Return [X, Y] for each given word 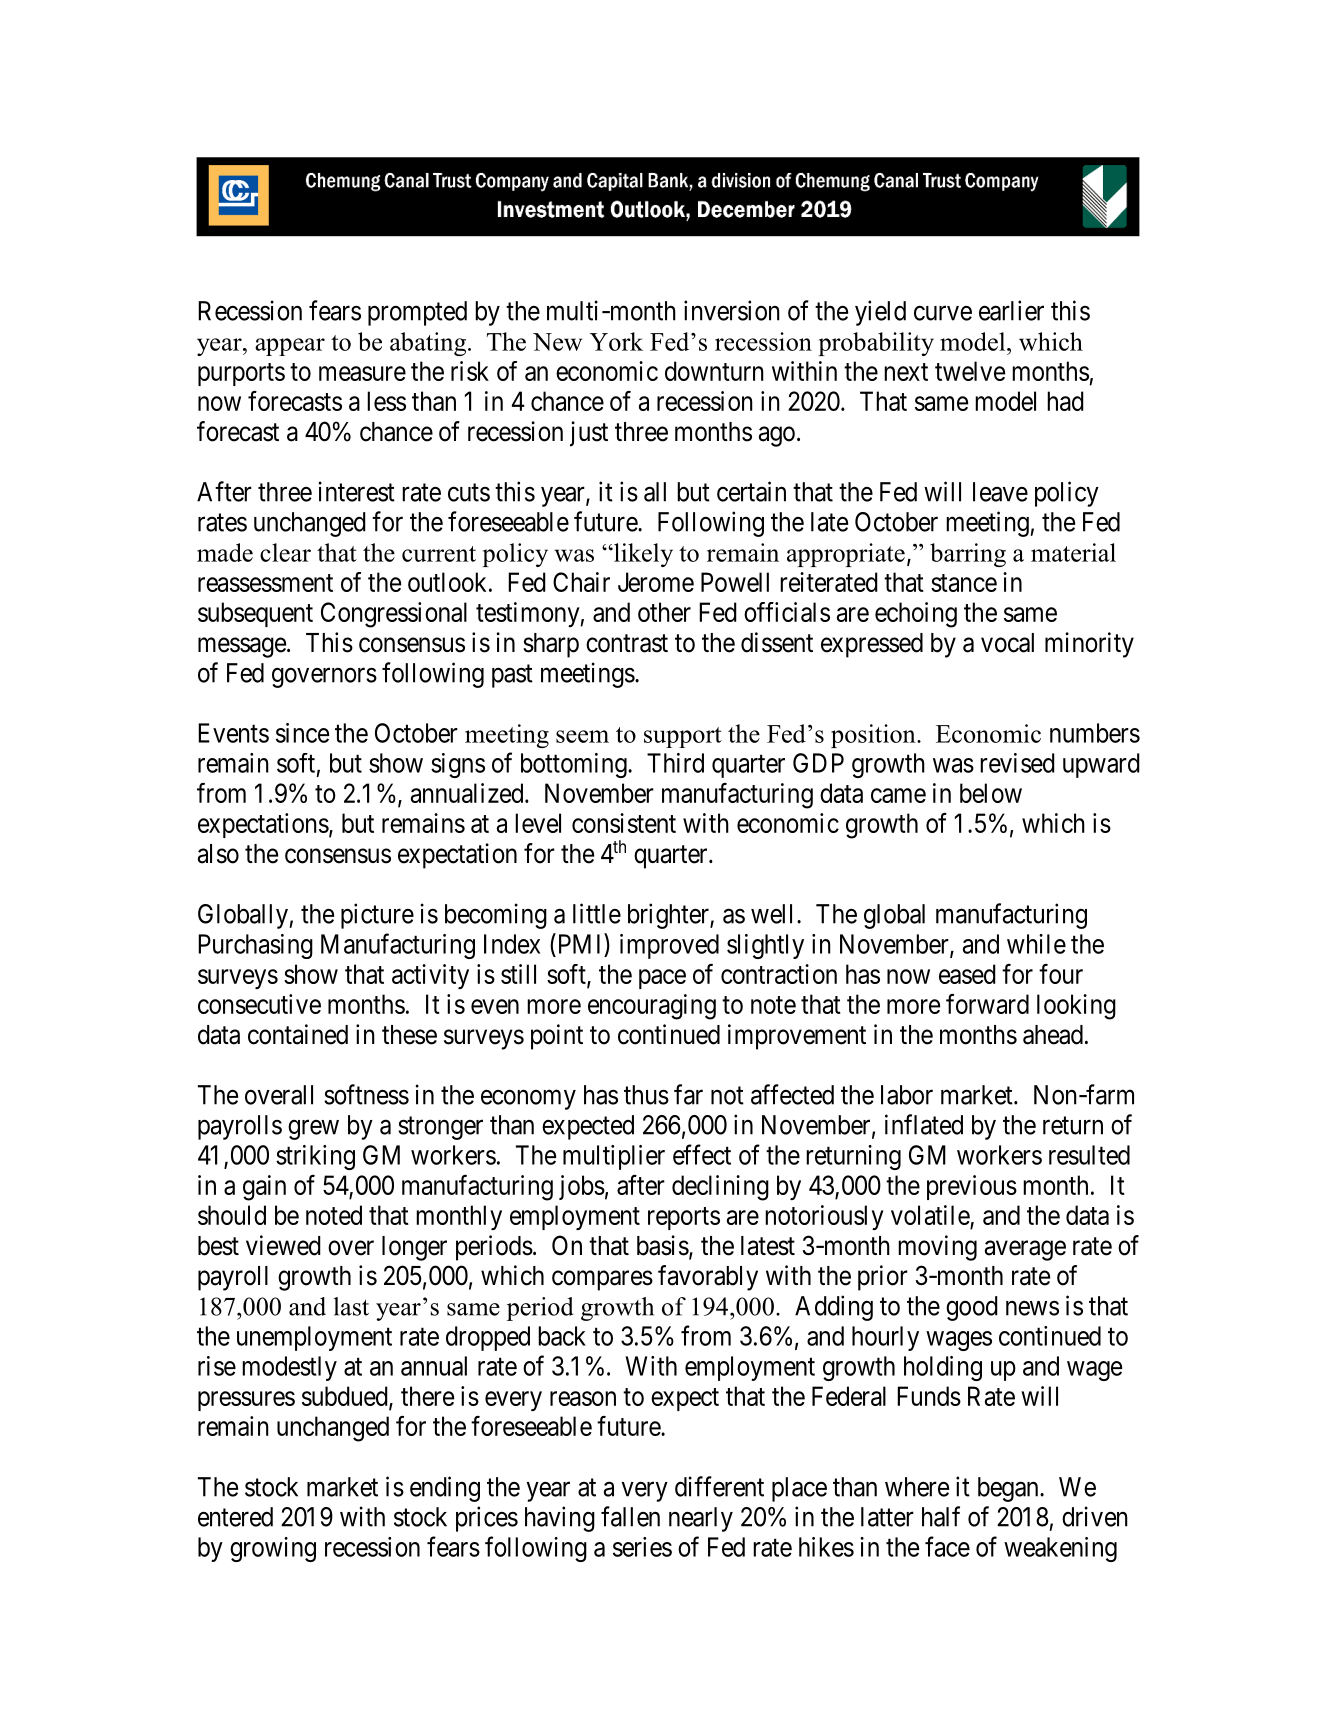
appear [290, 347]
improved [669, 946]
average [1025, 1250]
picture [377, 916]
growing [273, 1549]
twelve [970, 371]
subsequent [255, 614]
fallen [630, 1516]
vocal [1007, 643]
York [616, 341]
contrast [627, 643]
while [1036, 944]
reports [684, 1218]
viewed [283, 1245]
